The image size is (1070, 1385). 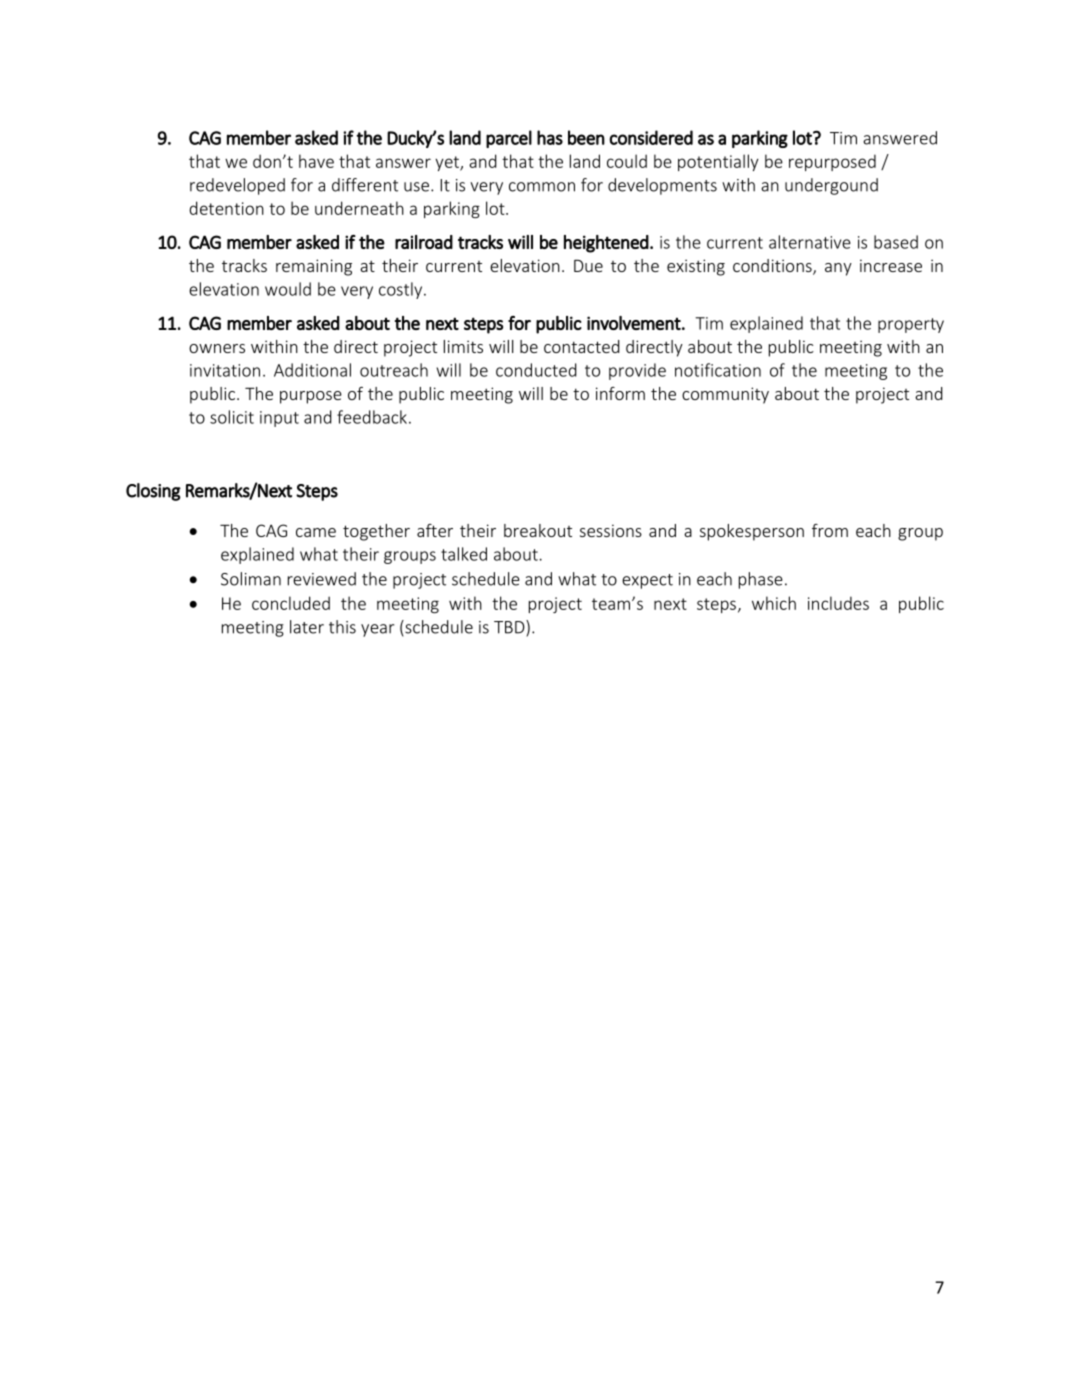 I want to click on remaining, so click(x=314, y=267).
